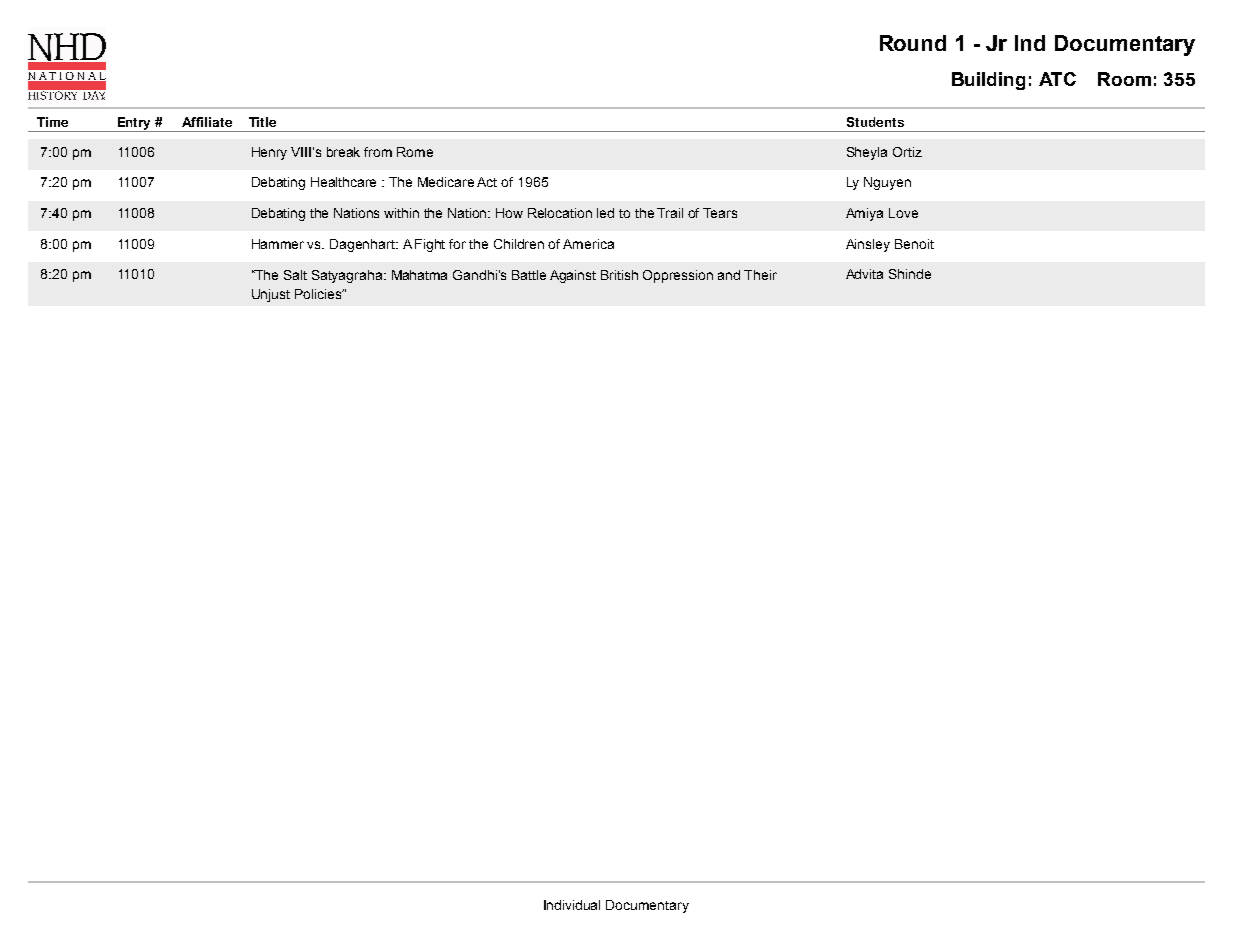 This document has width=1233, height=952. Describe the element at coordinates (914, 244) in the document. I see `Benoit` at that location.
